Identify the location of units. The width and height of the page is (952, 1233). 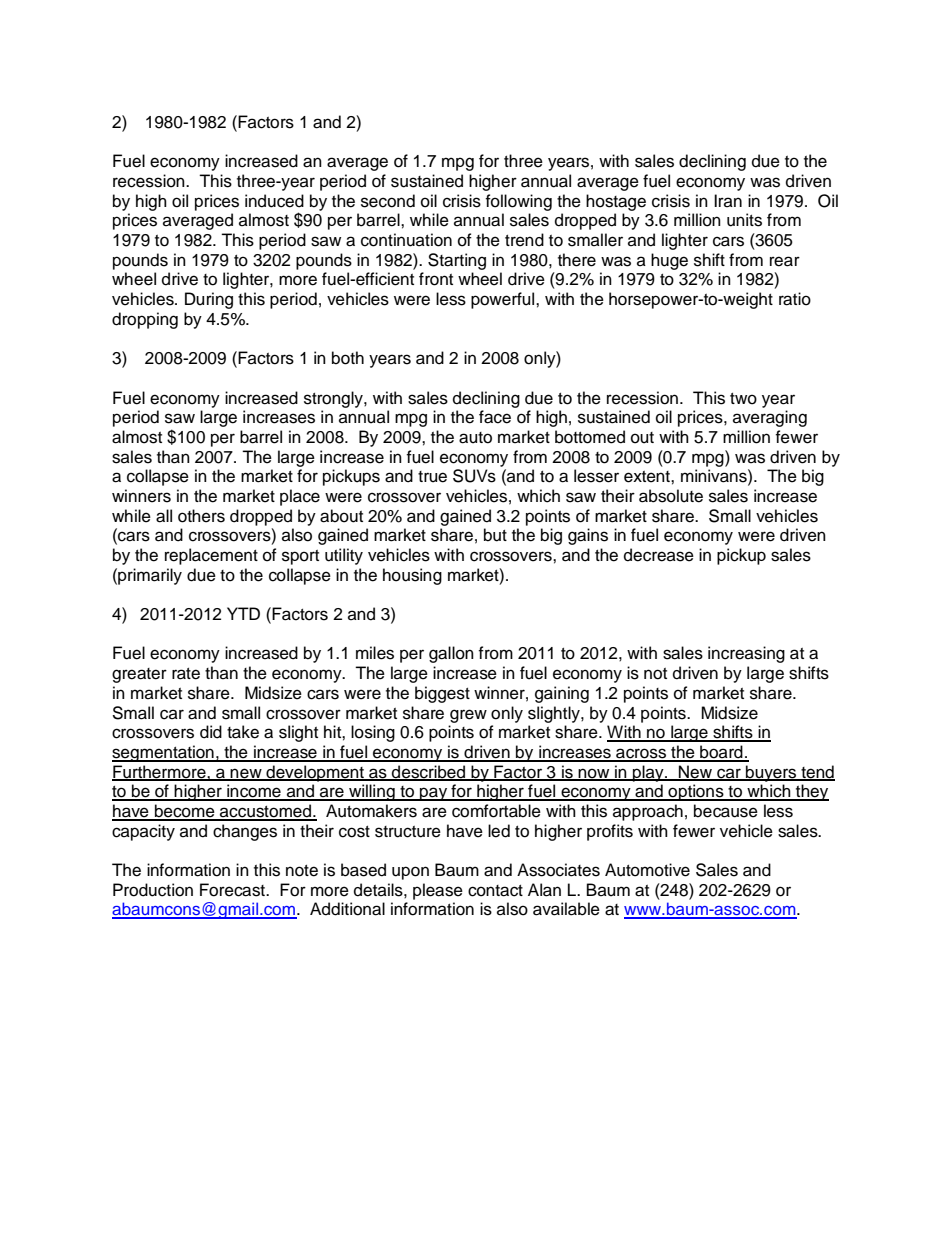
(744, 220).
